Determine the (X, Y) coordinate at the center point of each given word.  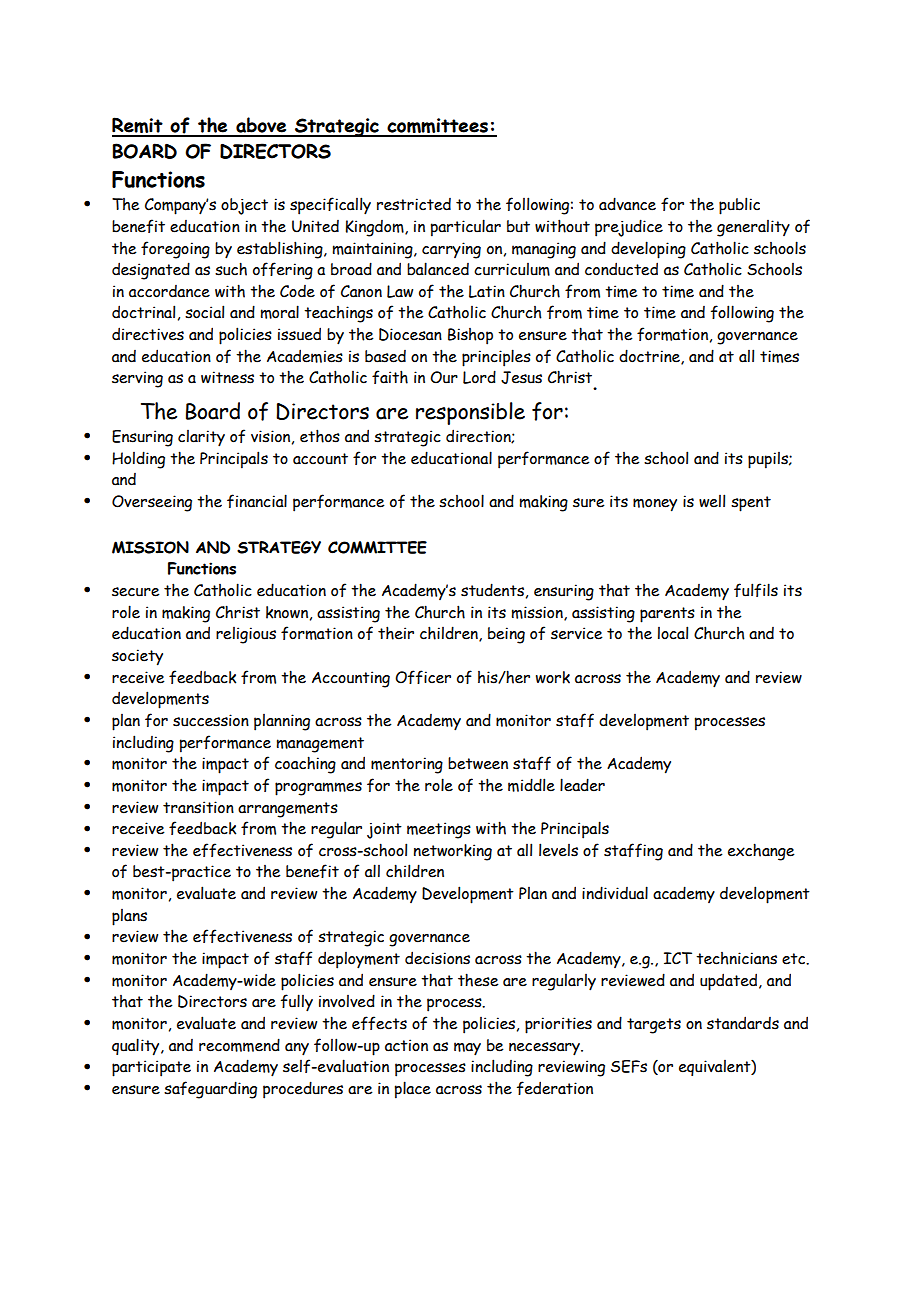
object (244, 206)
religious (246, 635)
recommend (239, 1045)
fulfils (756, 590)
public (739, 206)
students (492, 590)
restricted (414, 204)
